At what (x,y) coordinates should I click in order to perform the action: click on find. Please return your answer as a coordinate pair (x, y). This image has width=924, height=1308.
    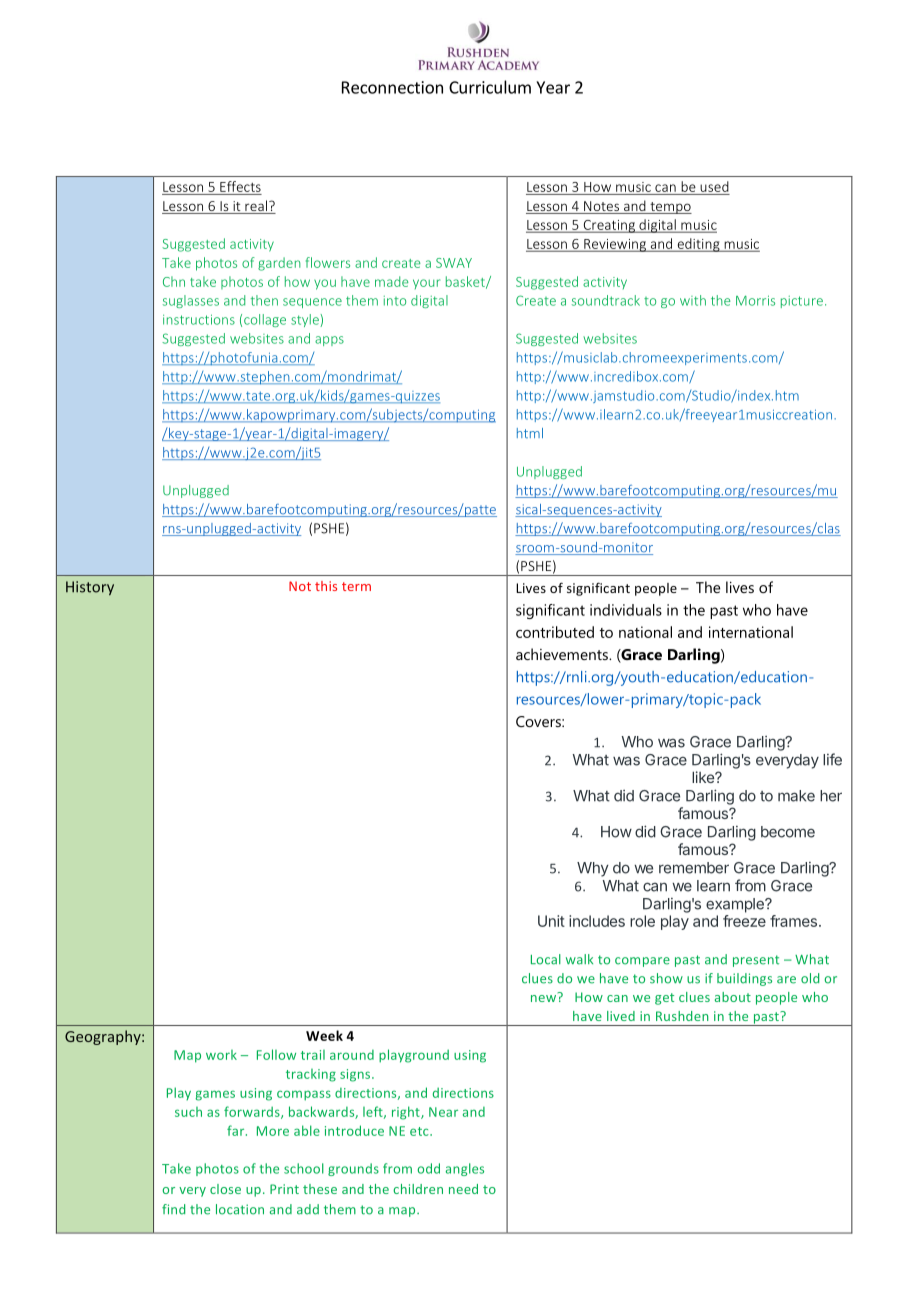
    Looking at the image, I should click on (173, 1209).
